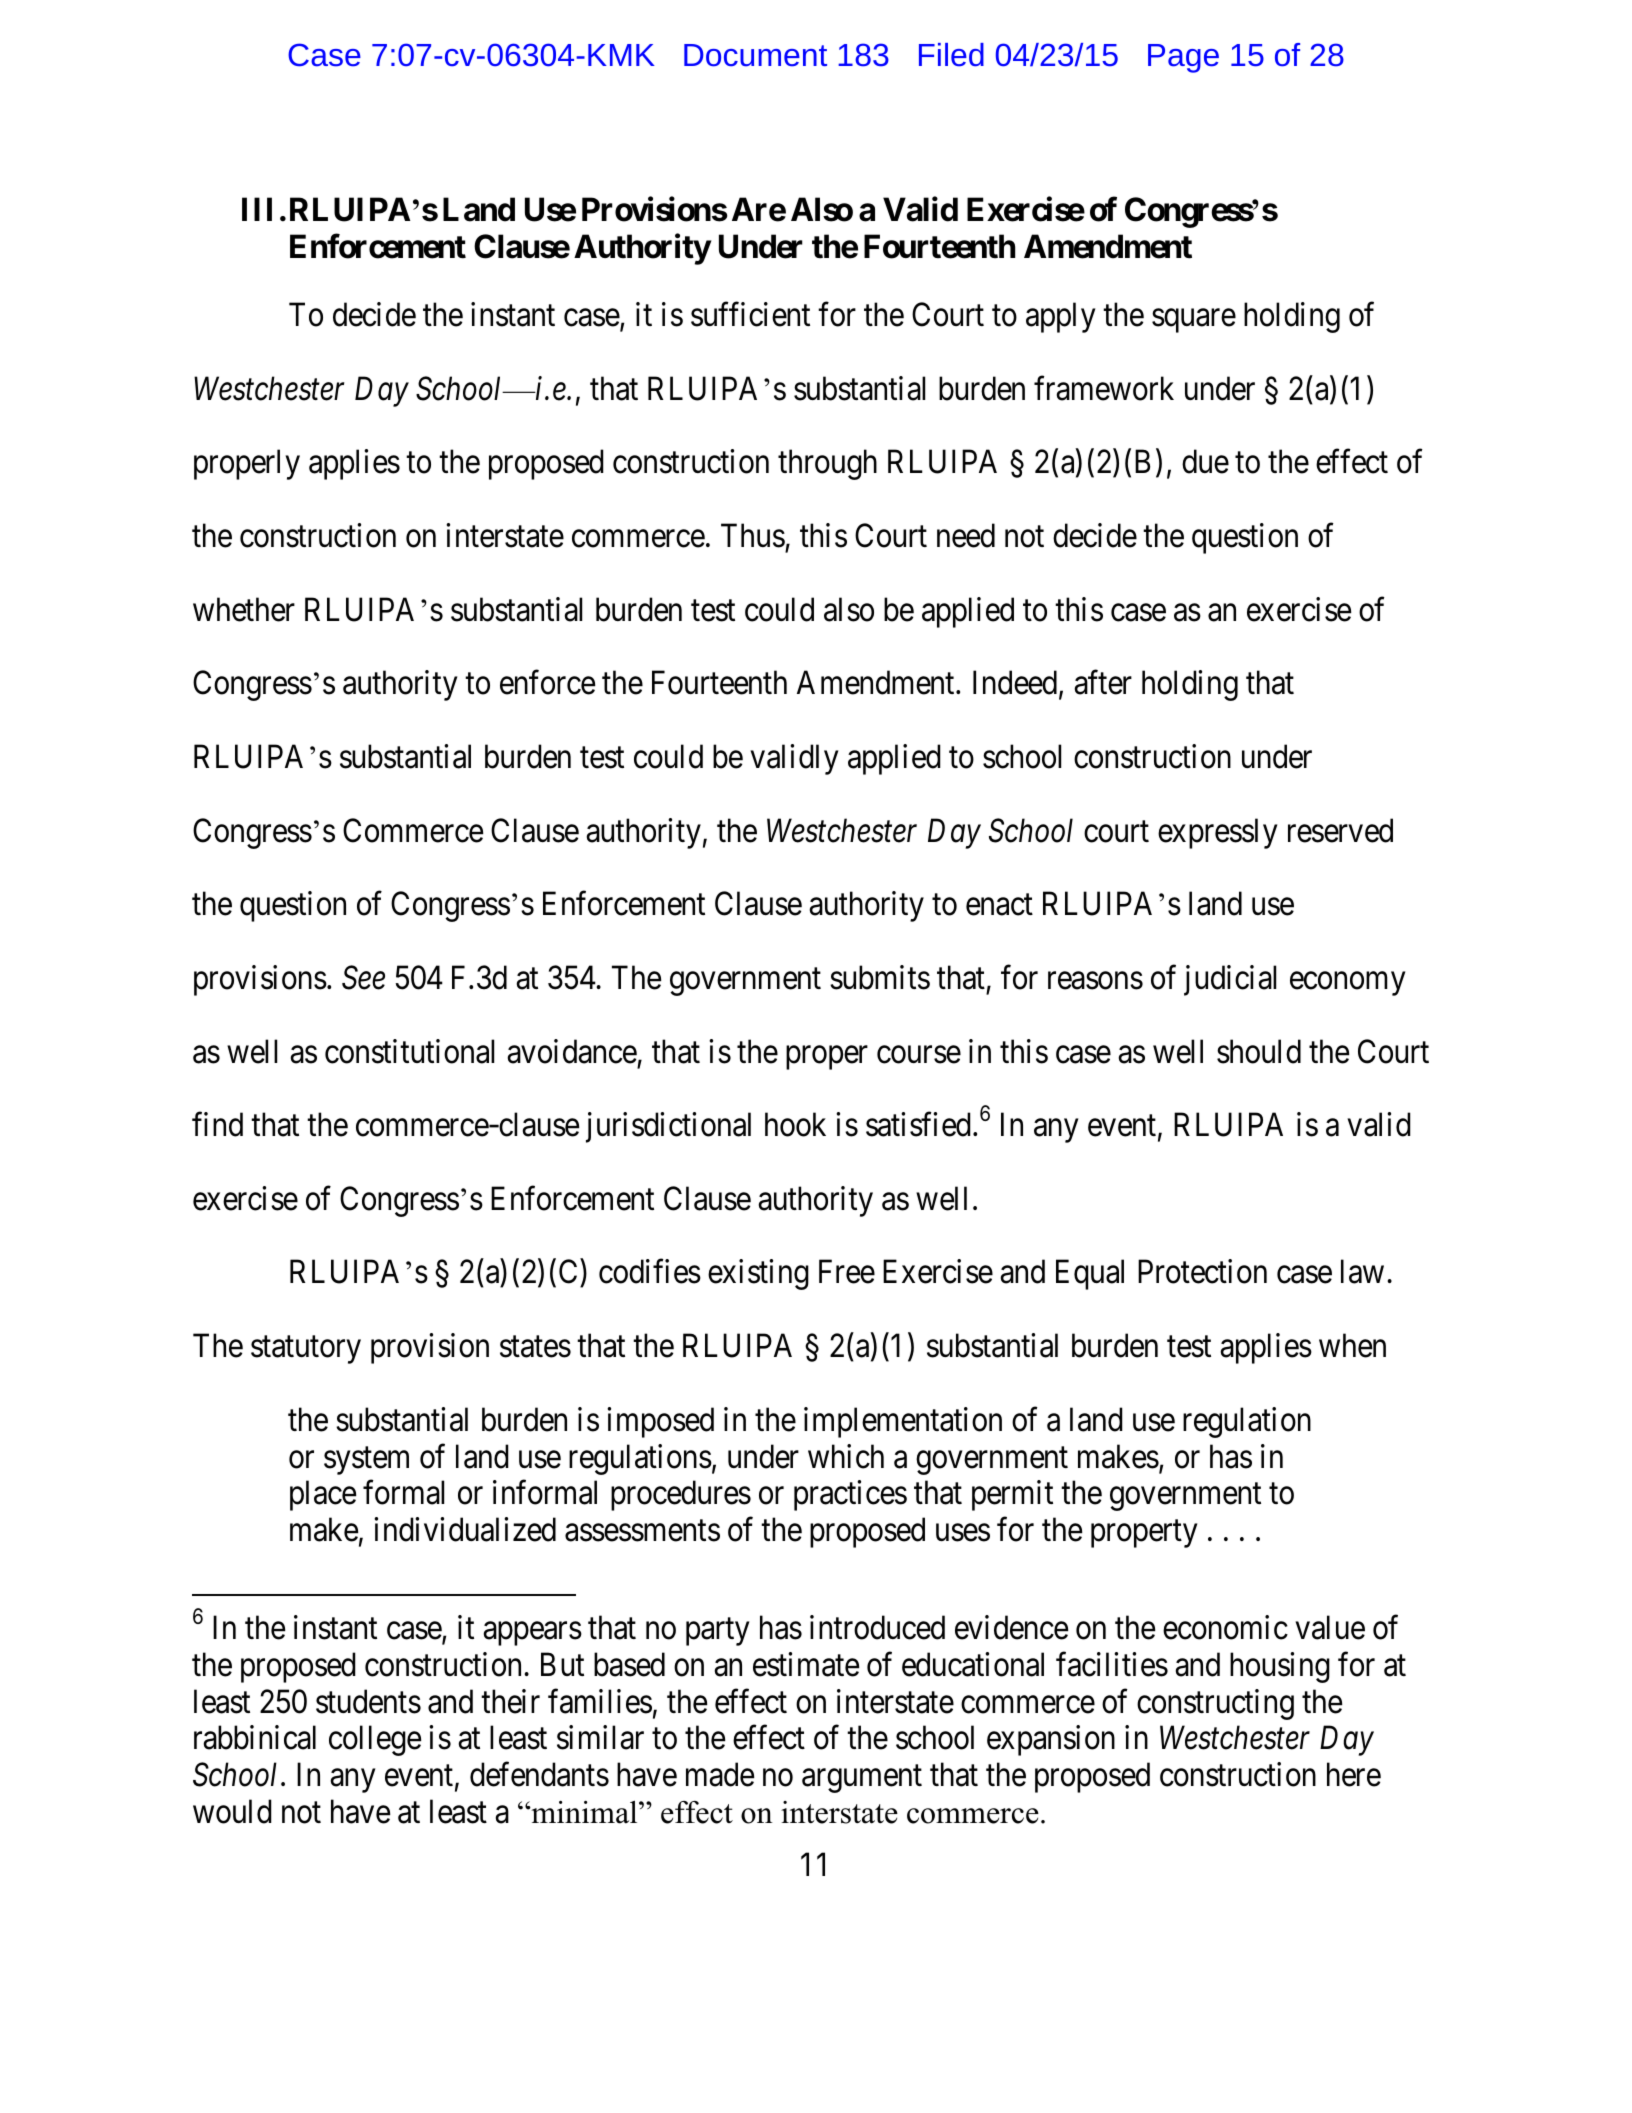 The height and width of the image is (2113, 1632). I want to click on due, so click(1205, 462).
